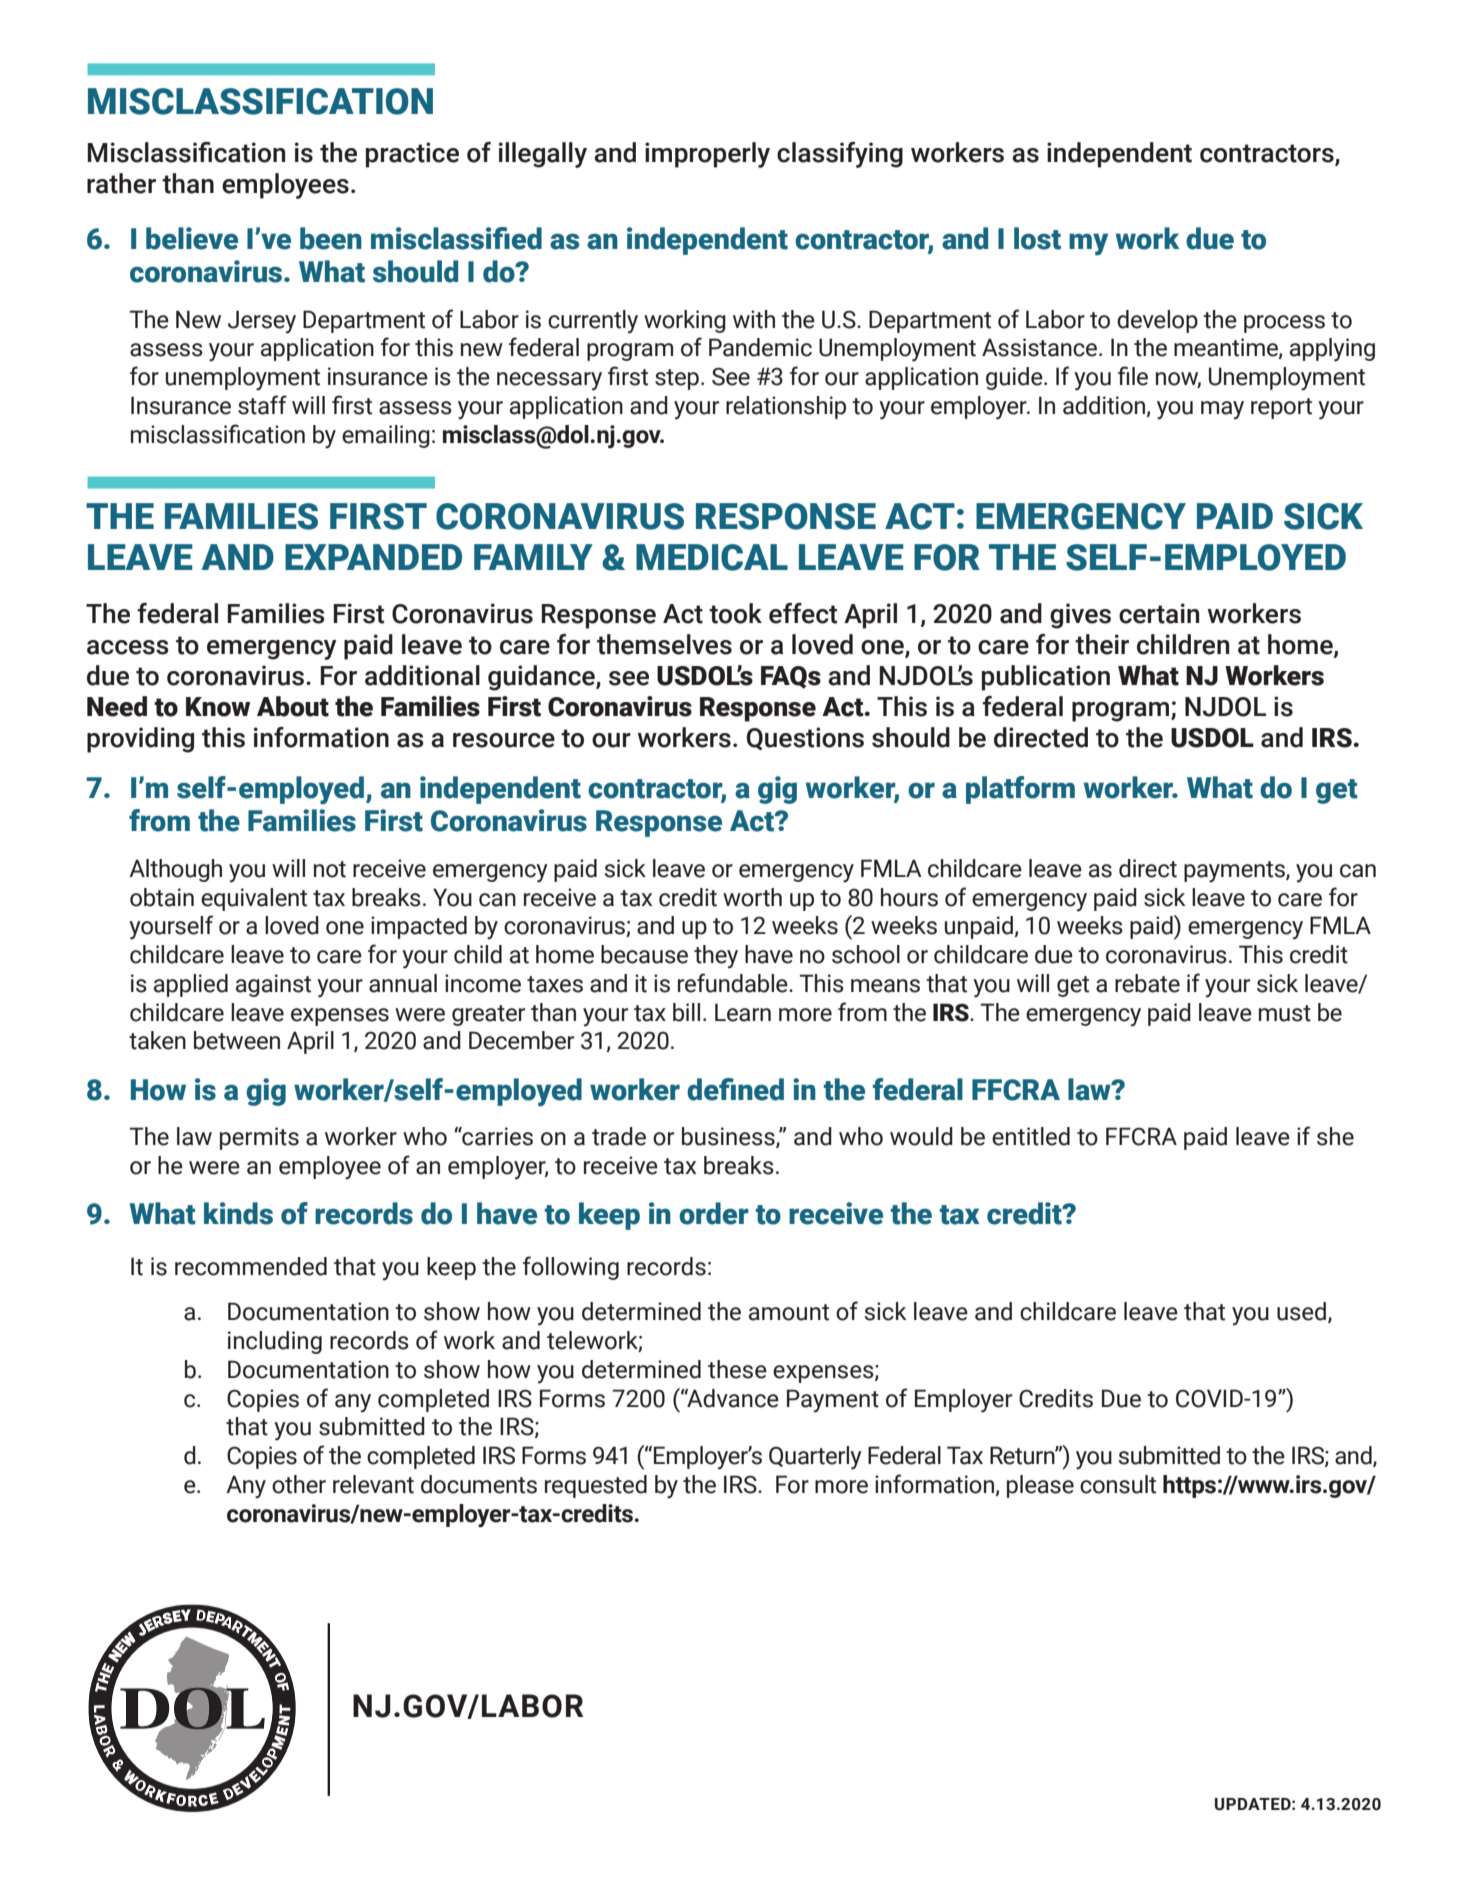 The image size is (1467, 1899). I want to click on took, so click(735, 613).
